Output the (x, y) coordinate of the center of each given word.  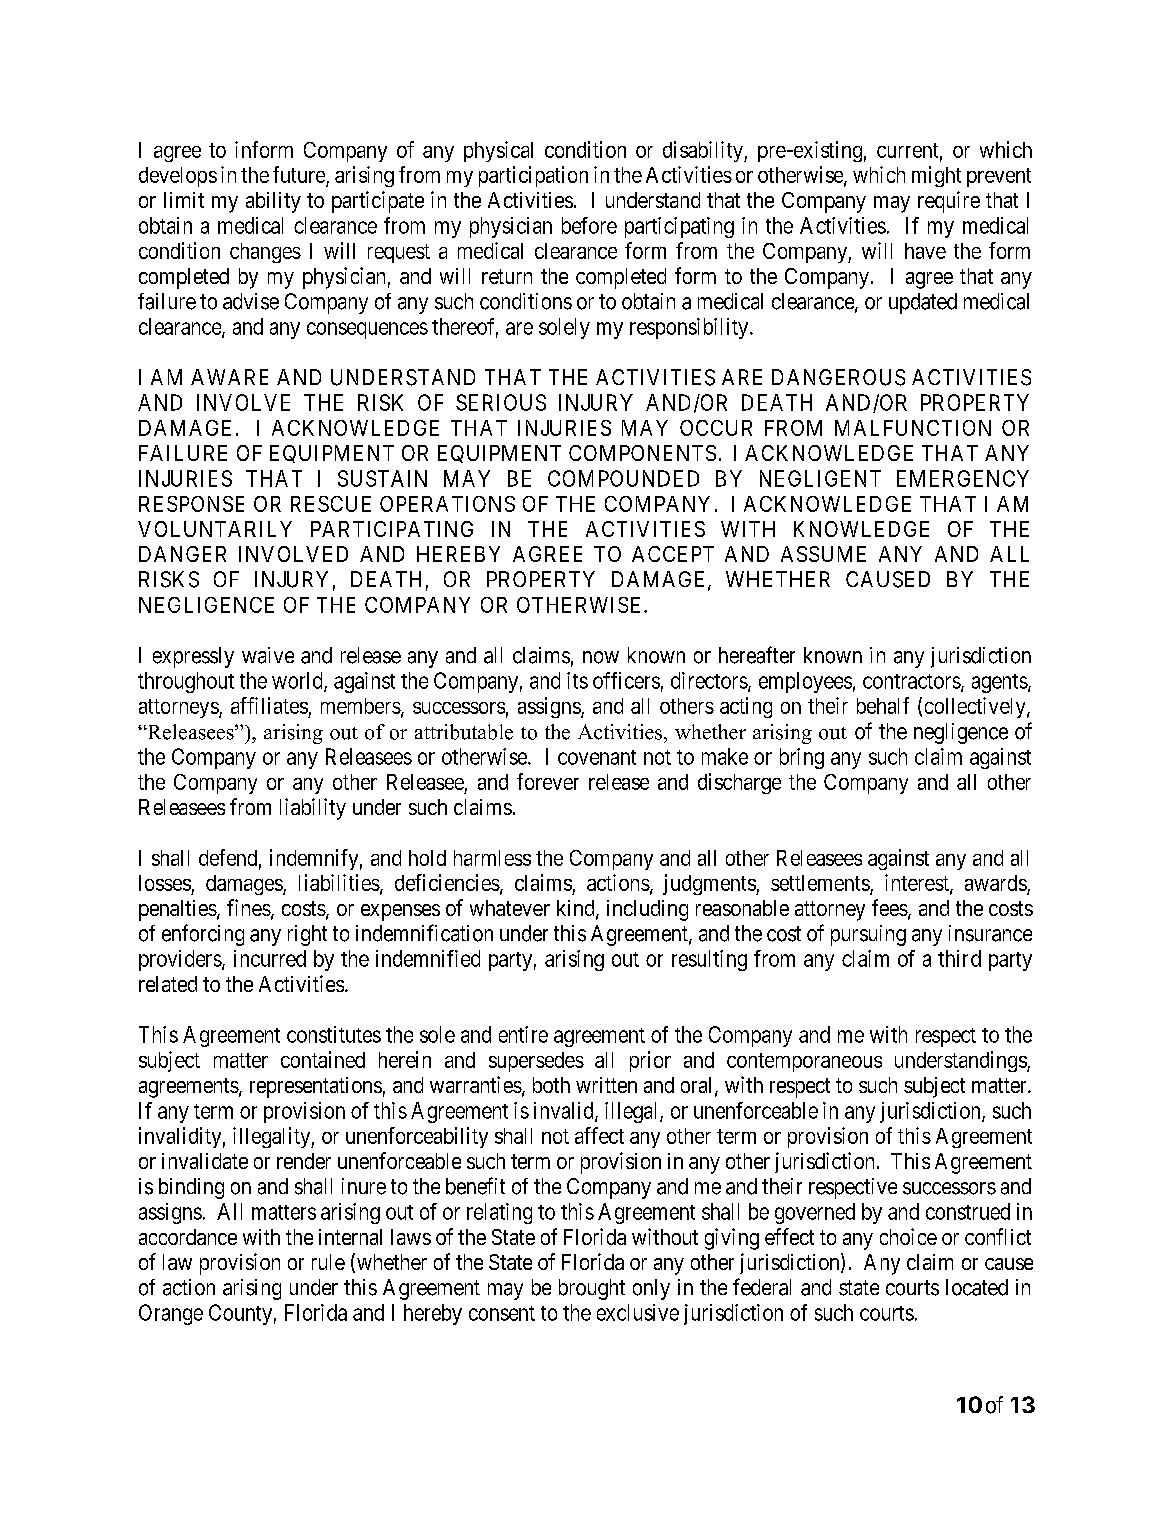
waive (268, 655)
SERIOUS (501, 402)
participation (533, 176)
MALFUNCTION (913, 428)
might (936, 176)
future (300, 176)
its (577, 680)
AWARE (229, 377)
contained (323, 1059)
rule (328, 1262)
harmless (492, 858)
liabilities (339, 882)
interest (918, 884)
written (606, 1085)
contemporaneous (804, 1062)
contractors (912, 681)
